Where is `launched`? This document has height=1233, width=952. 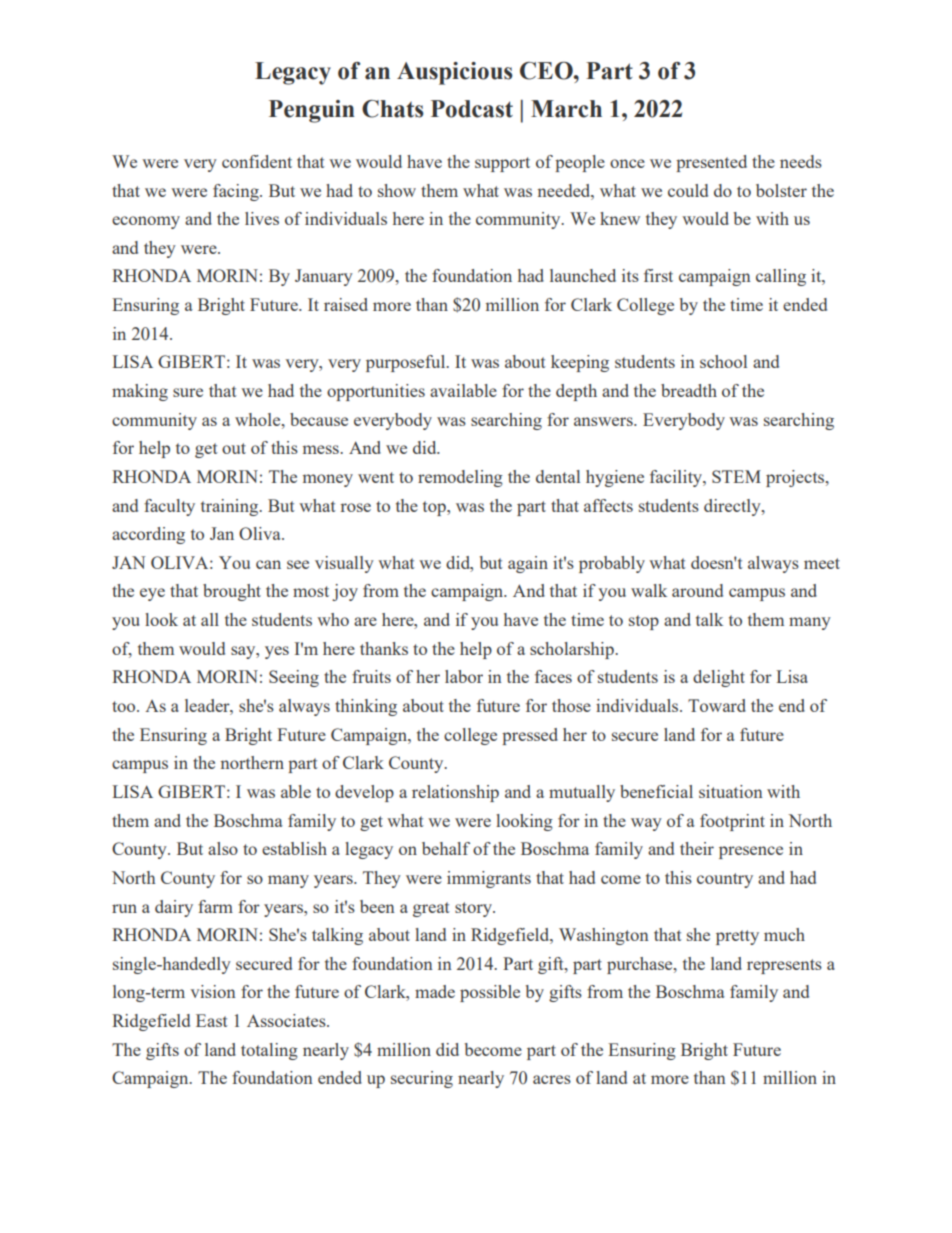
launched is located at coordinates (583, 275).
